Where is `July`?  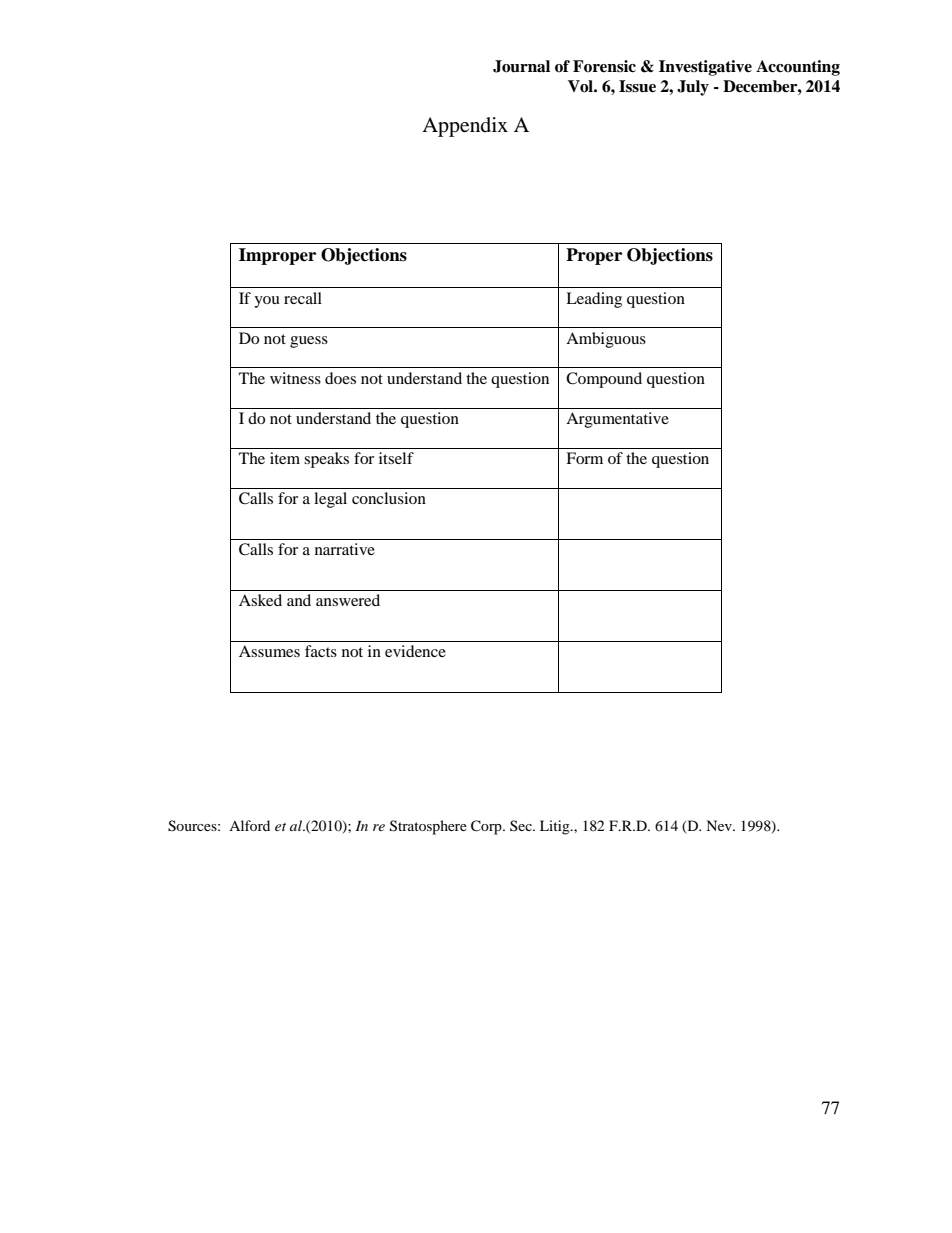
July is located at coordinates (693, 88).
